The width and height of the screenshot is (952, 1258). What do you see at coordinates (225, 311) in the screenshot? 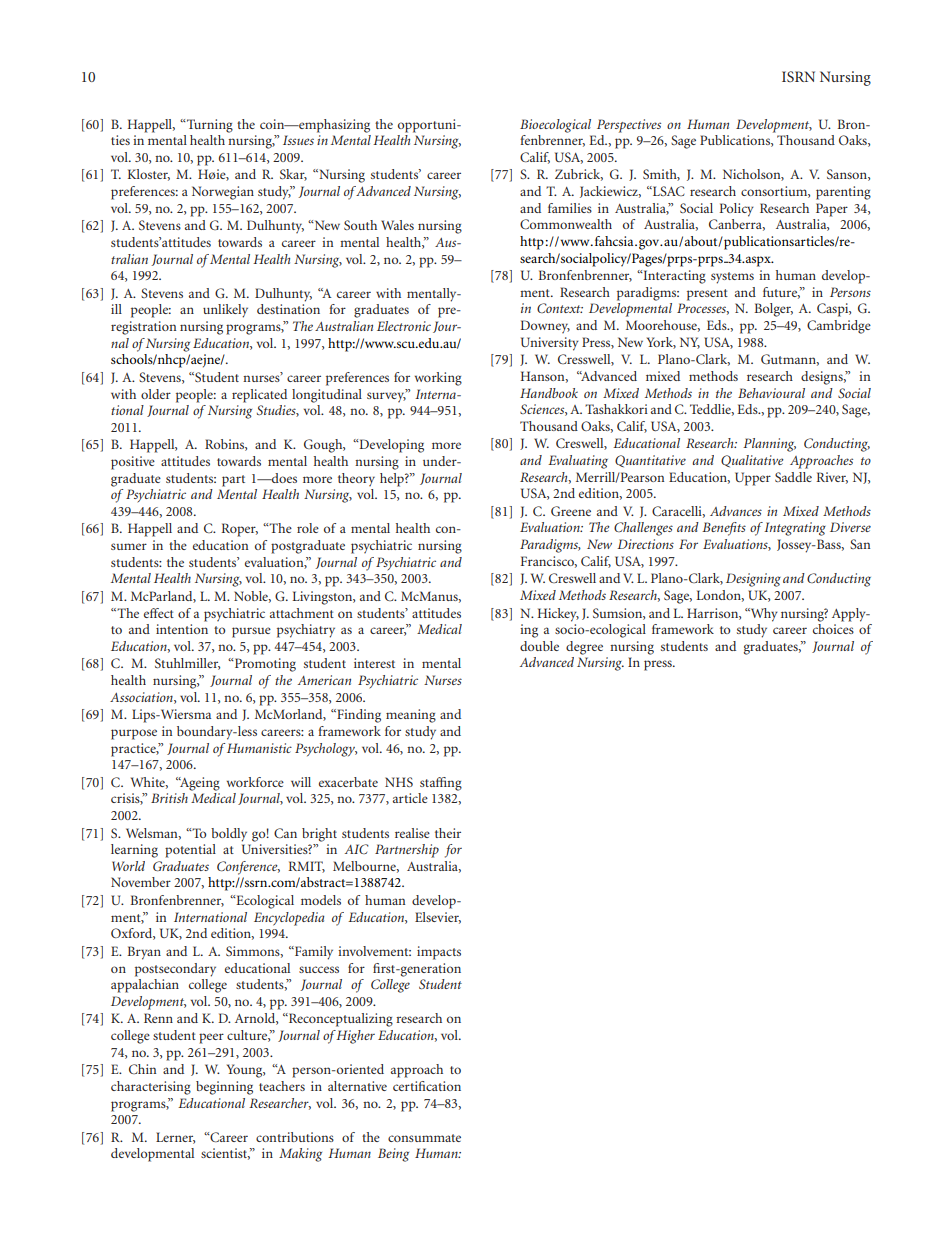
I see `unlikely` at bounding box center [225, 311].
